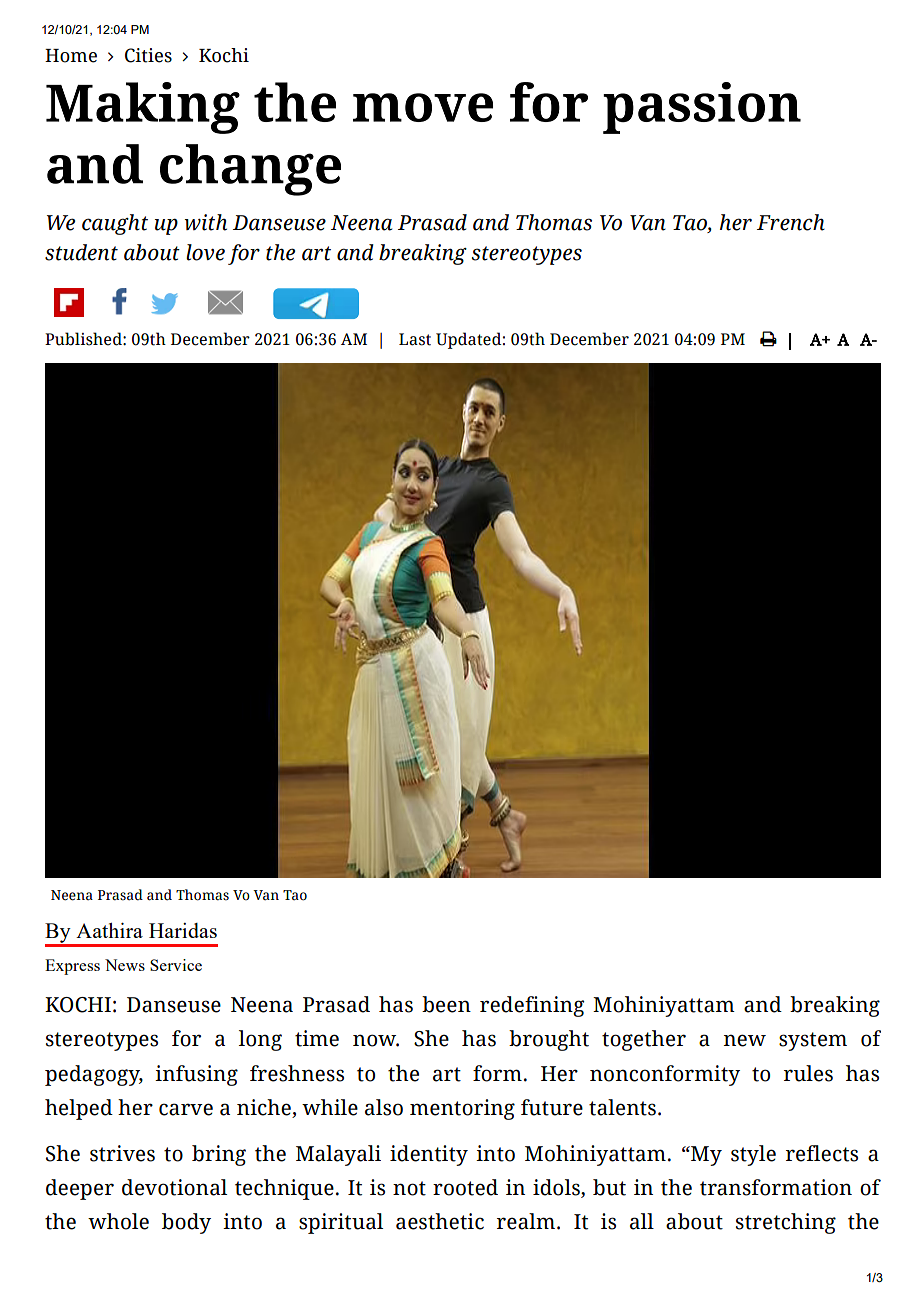  I want to click on devotional, so click(174, 1187).
